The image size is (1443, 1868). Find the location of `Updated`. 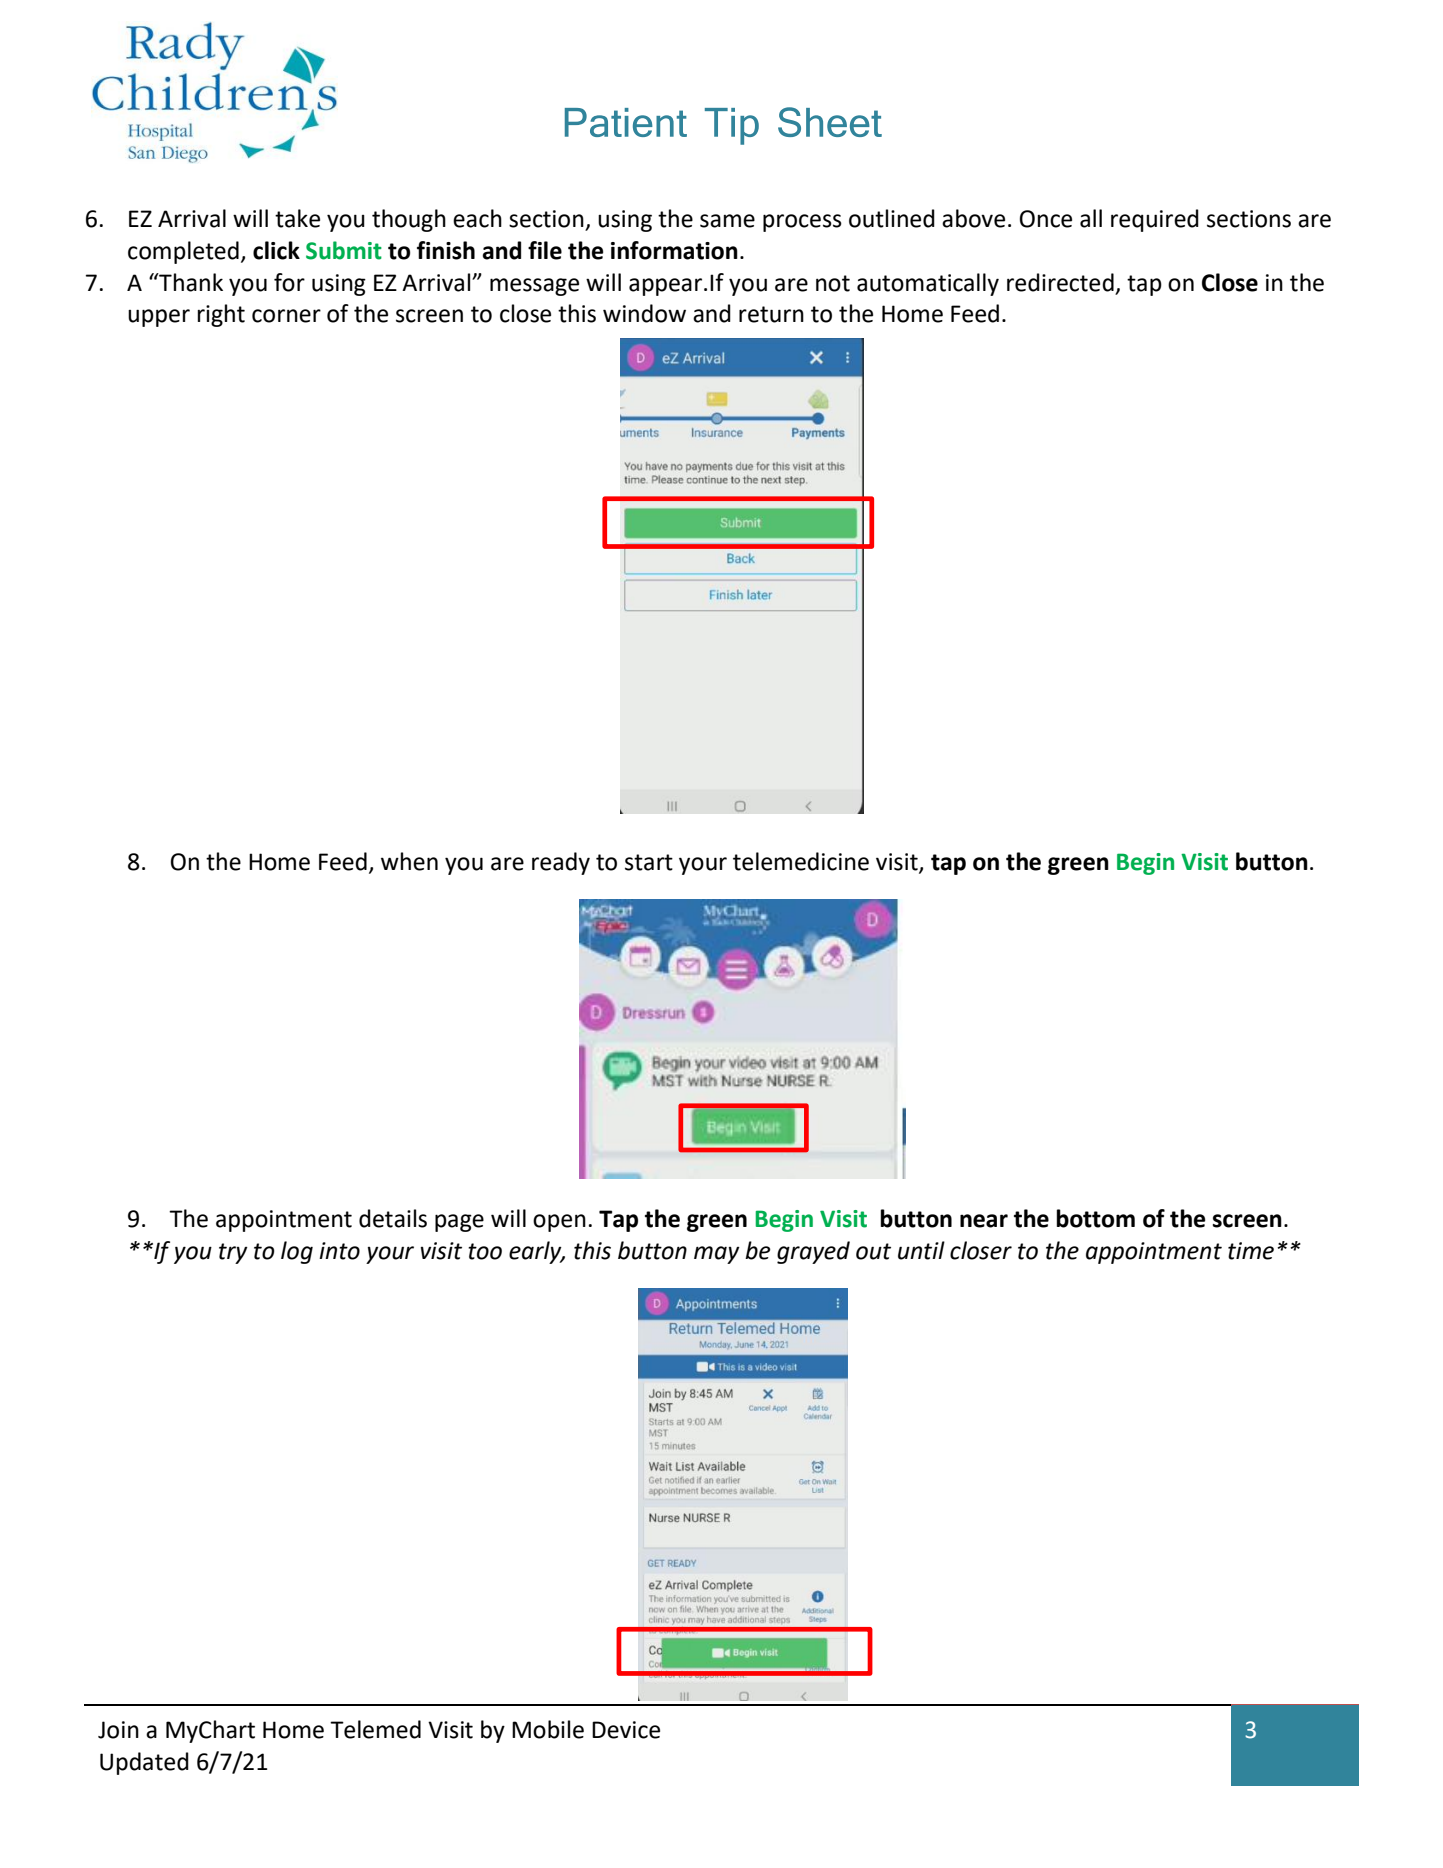

Updated is located at coordinates (144, 1763).
